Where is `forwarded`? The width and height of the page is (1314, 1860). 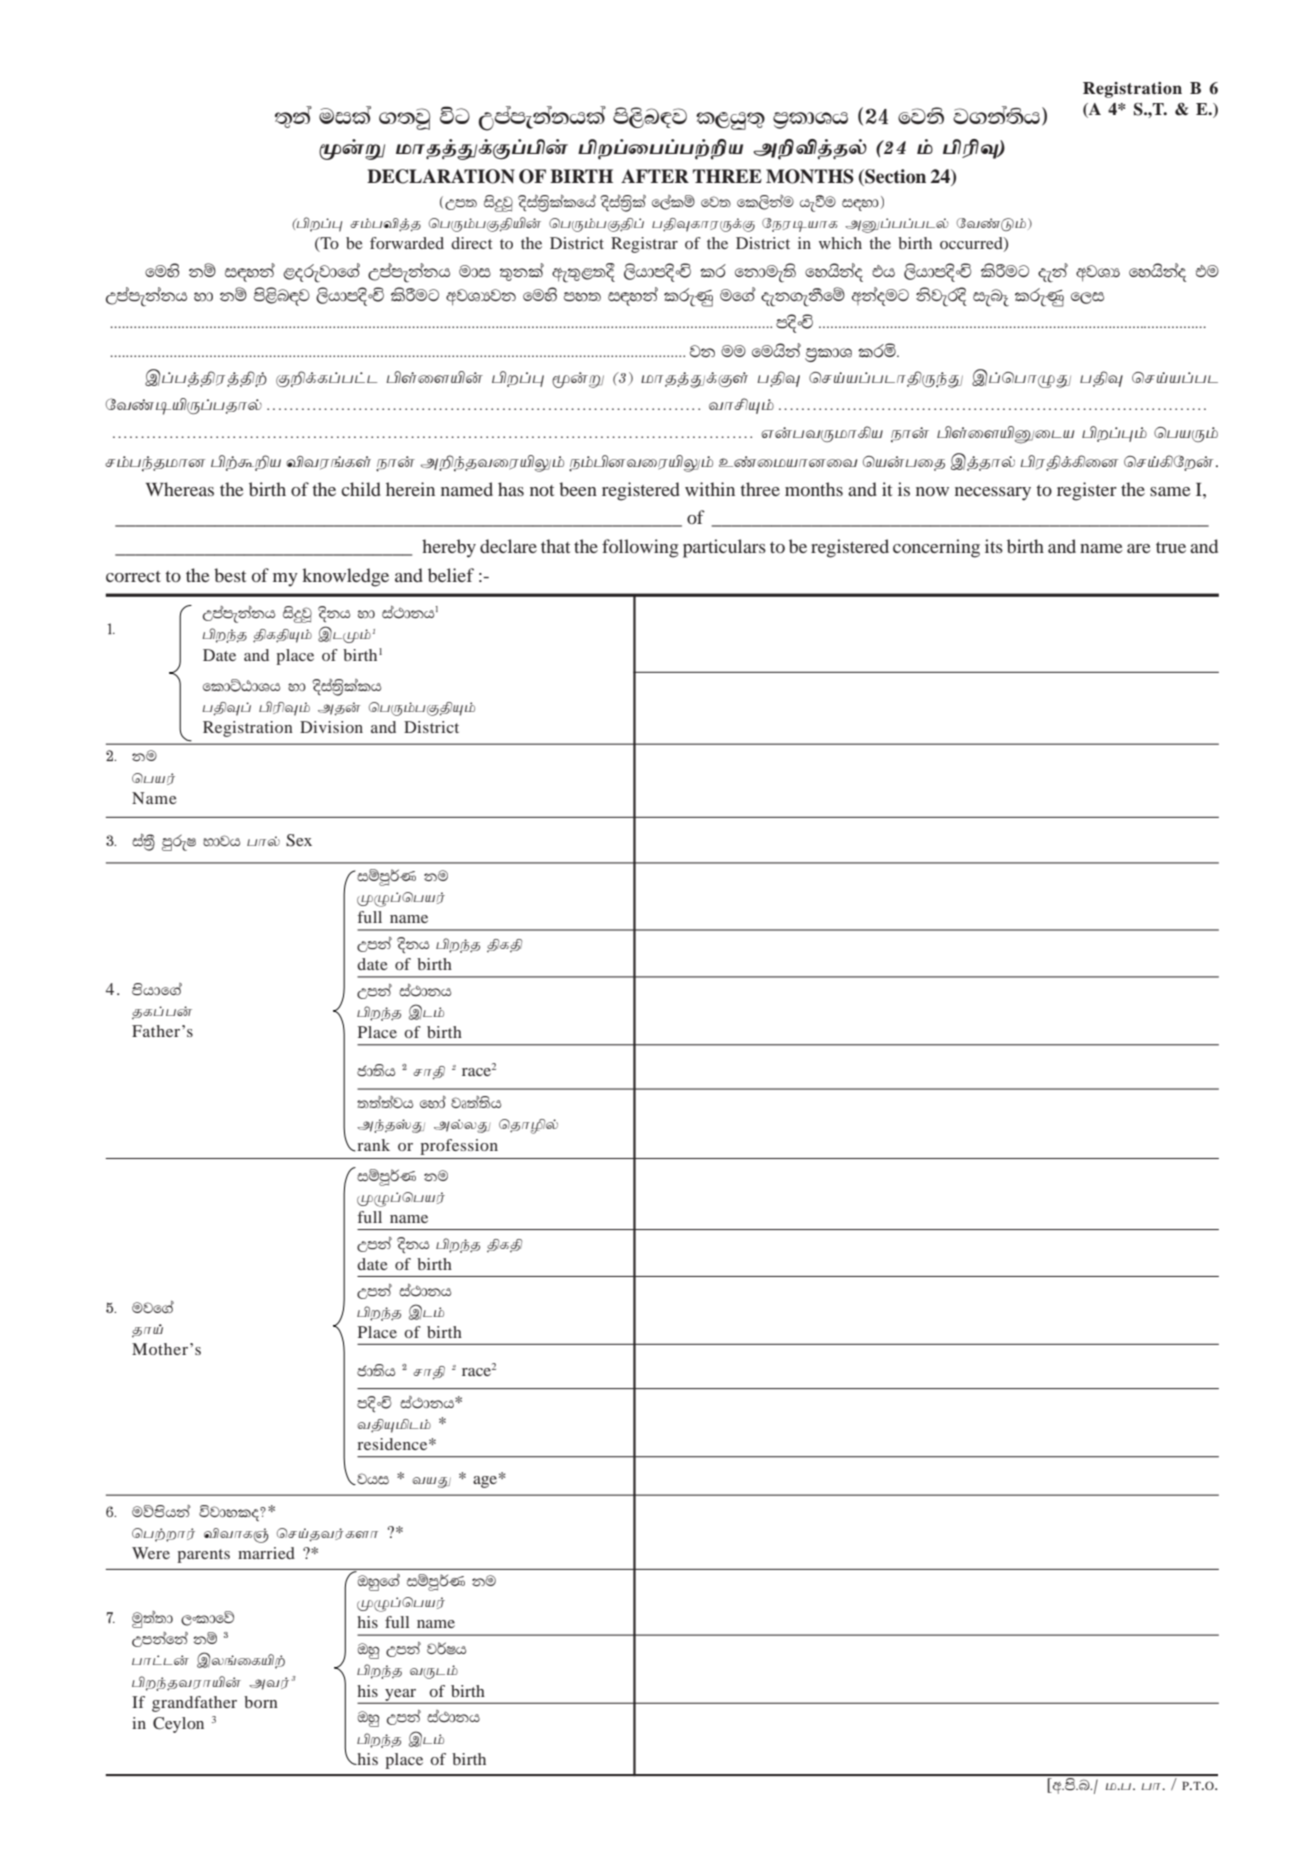 forwarded is located at coordinates (407, 243).
